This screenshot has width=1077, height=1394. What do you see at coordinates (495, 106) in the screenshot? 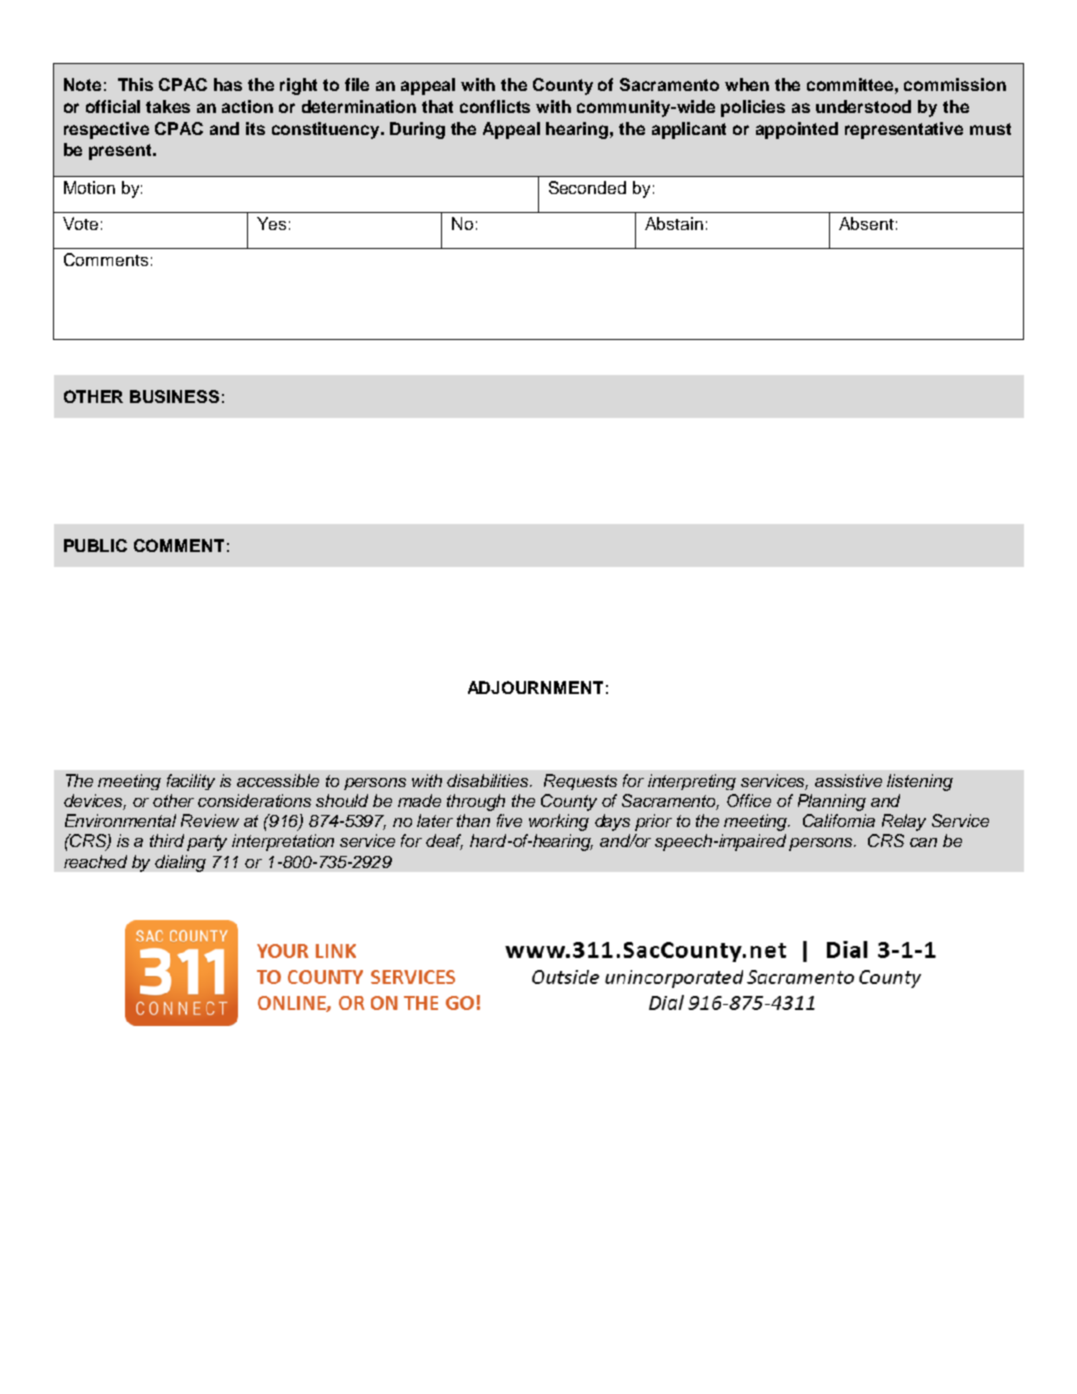
I see `conflicts` at bounding box center [495, 106].
